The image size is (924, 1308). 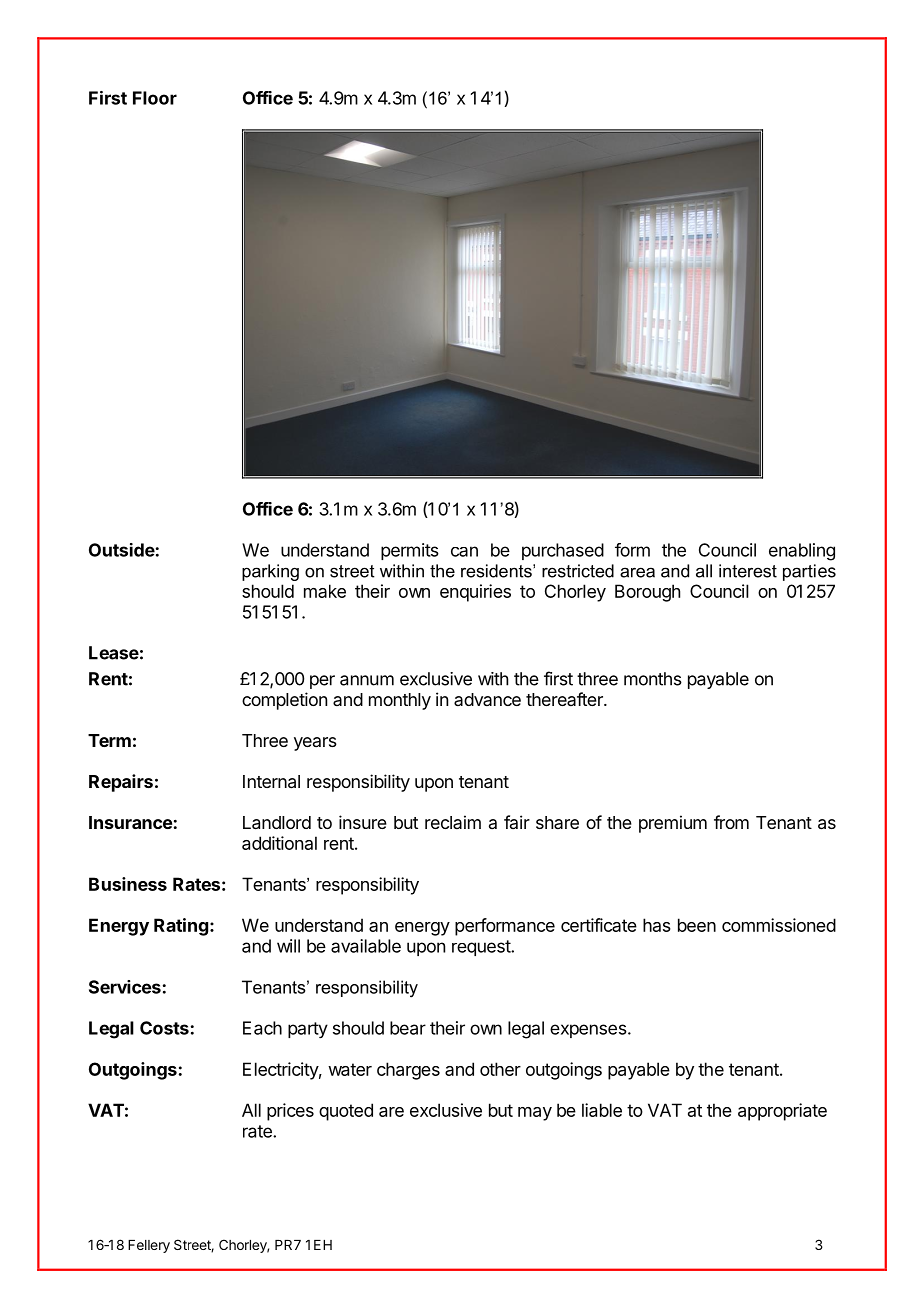 I want to click on Costs, so click(x=164, y=1028).
